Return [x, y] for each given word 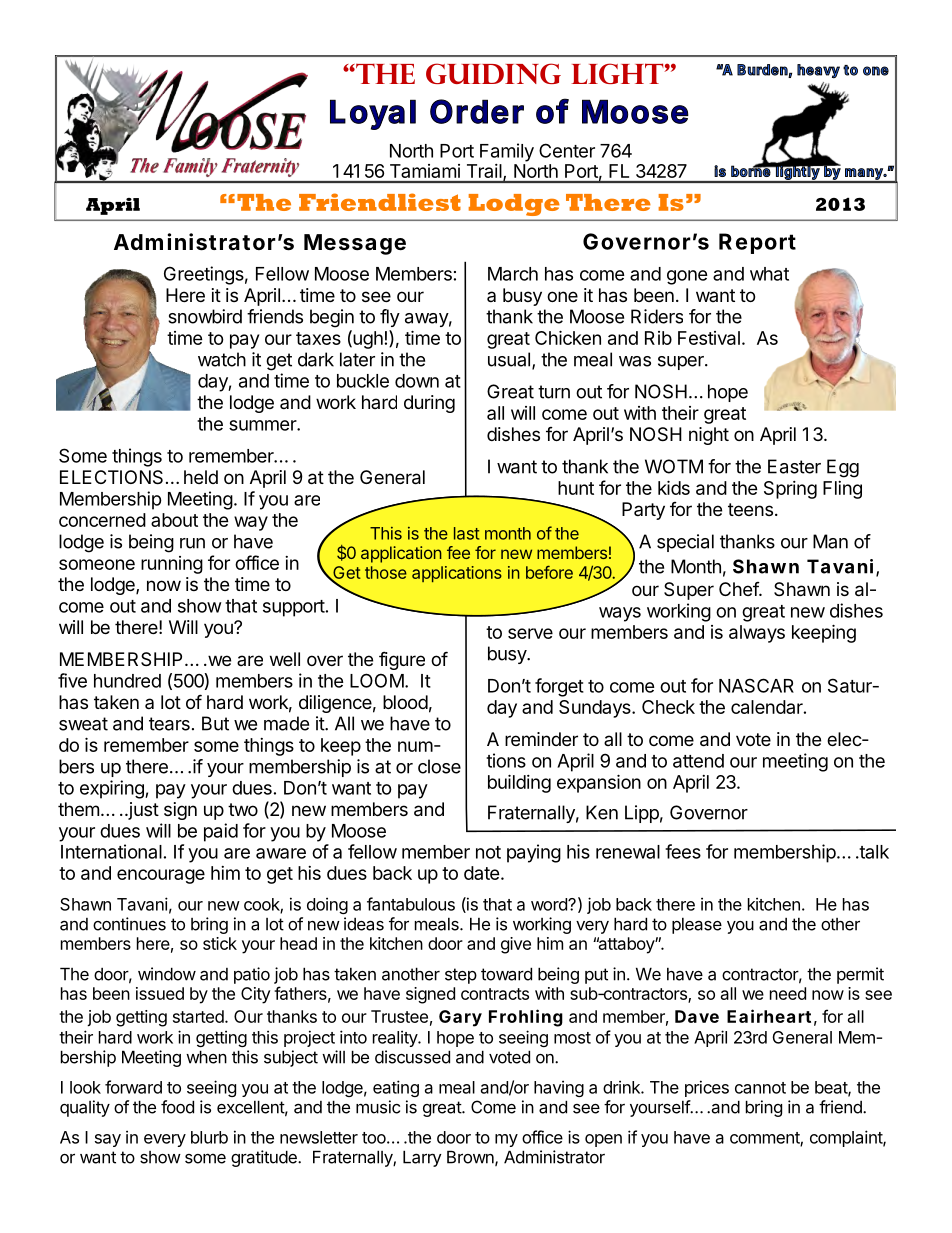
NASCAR [756, 685]
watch [222, 359]
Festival [709, 338]
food [177, 1107]
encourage [161, 876]
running [172, 565]
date [482, 873]
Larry [422, 1158]
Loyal [373, 114]
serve [530, 633]
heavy [818, 71]
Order [477, 111]
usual [509, 359]
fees [683, 851]
